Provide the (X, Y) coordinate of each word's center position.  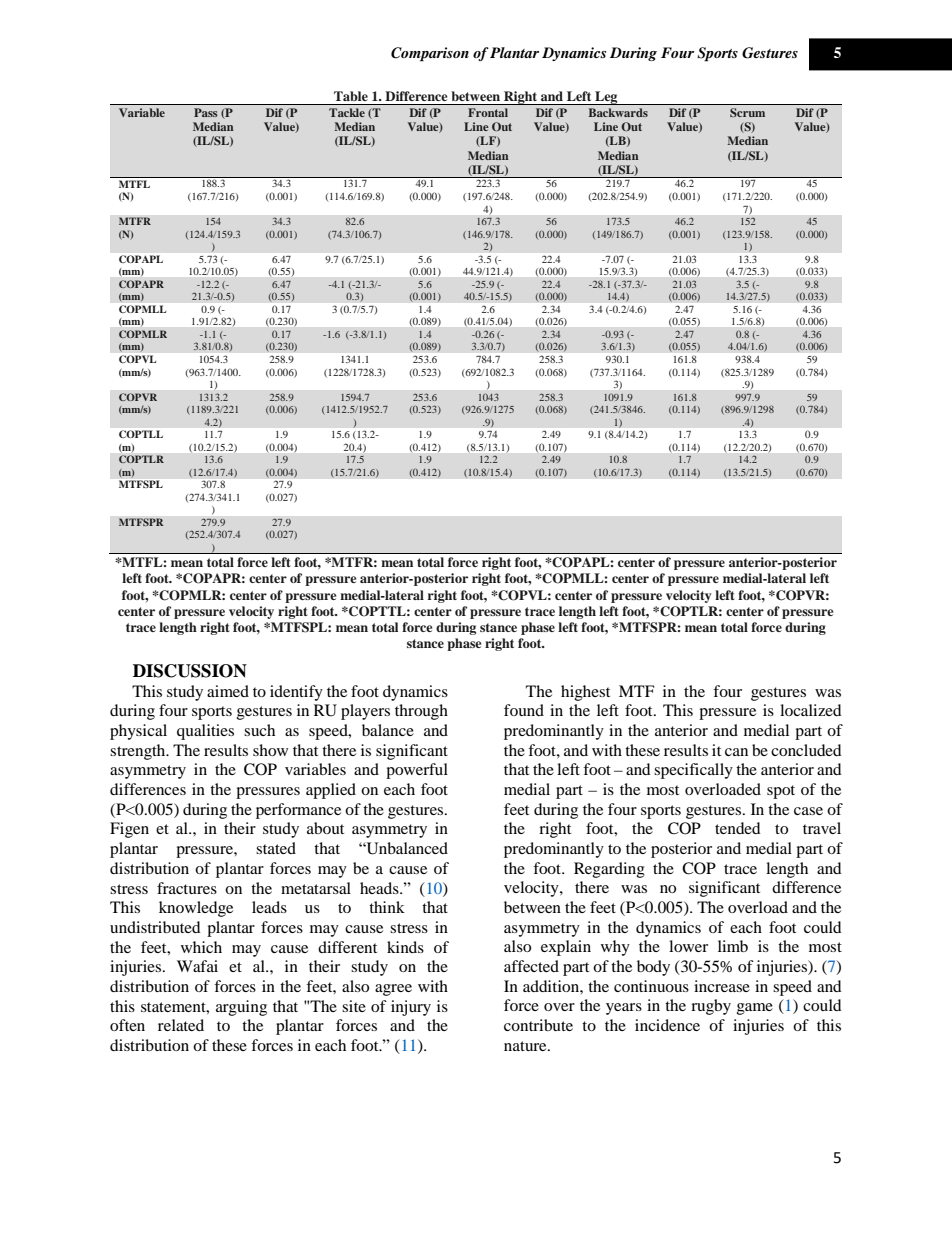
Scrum (747, 112)
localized (811, 710)
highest (585, 693)
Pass (205, 112)
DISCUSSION (190, 671)
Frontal (488, 112)
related (181, 1025)
